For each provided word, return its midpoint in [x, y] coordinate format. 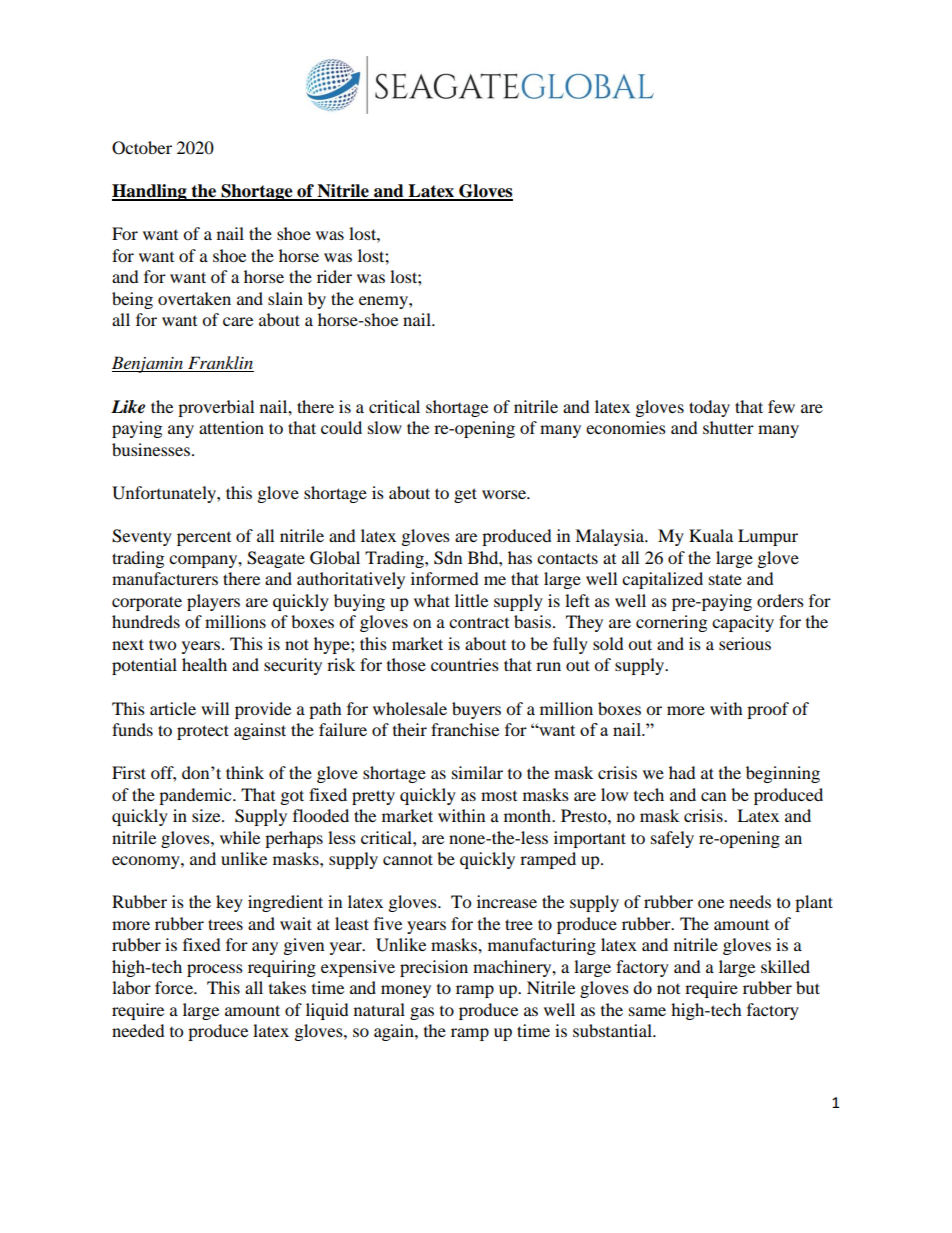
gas [422, 1013]
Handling [150, 192]
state [725, 579]
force [175, 987]
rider [334, 276]
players [213, 602]
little [471, 600]
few [781, 406]
